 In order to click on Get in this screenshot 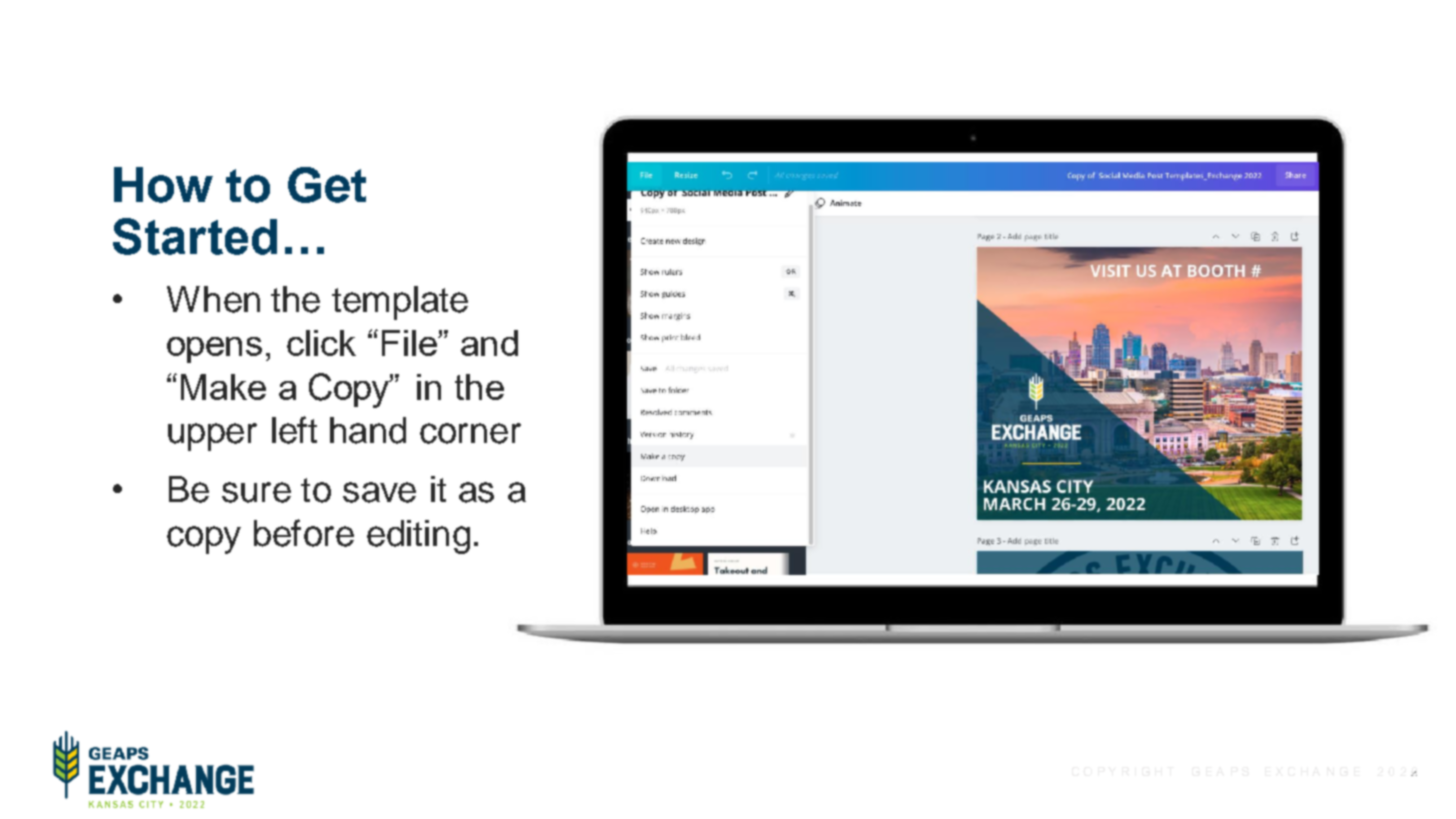, I will do `click(327, 185)`.
